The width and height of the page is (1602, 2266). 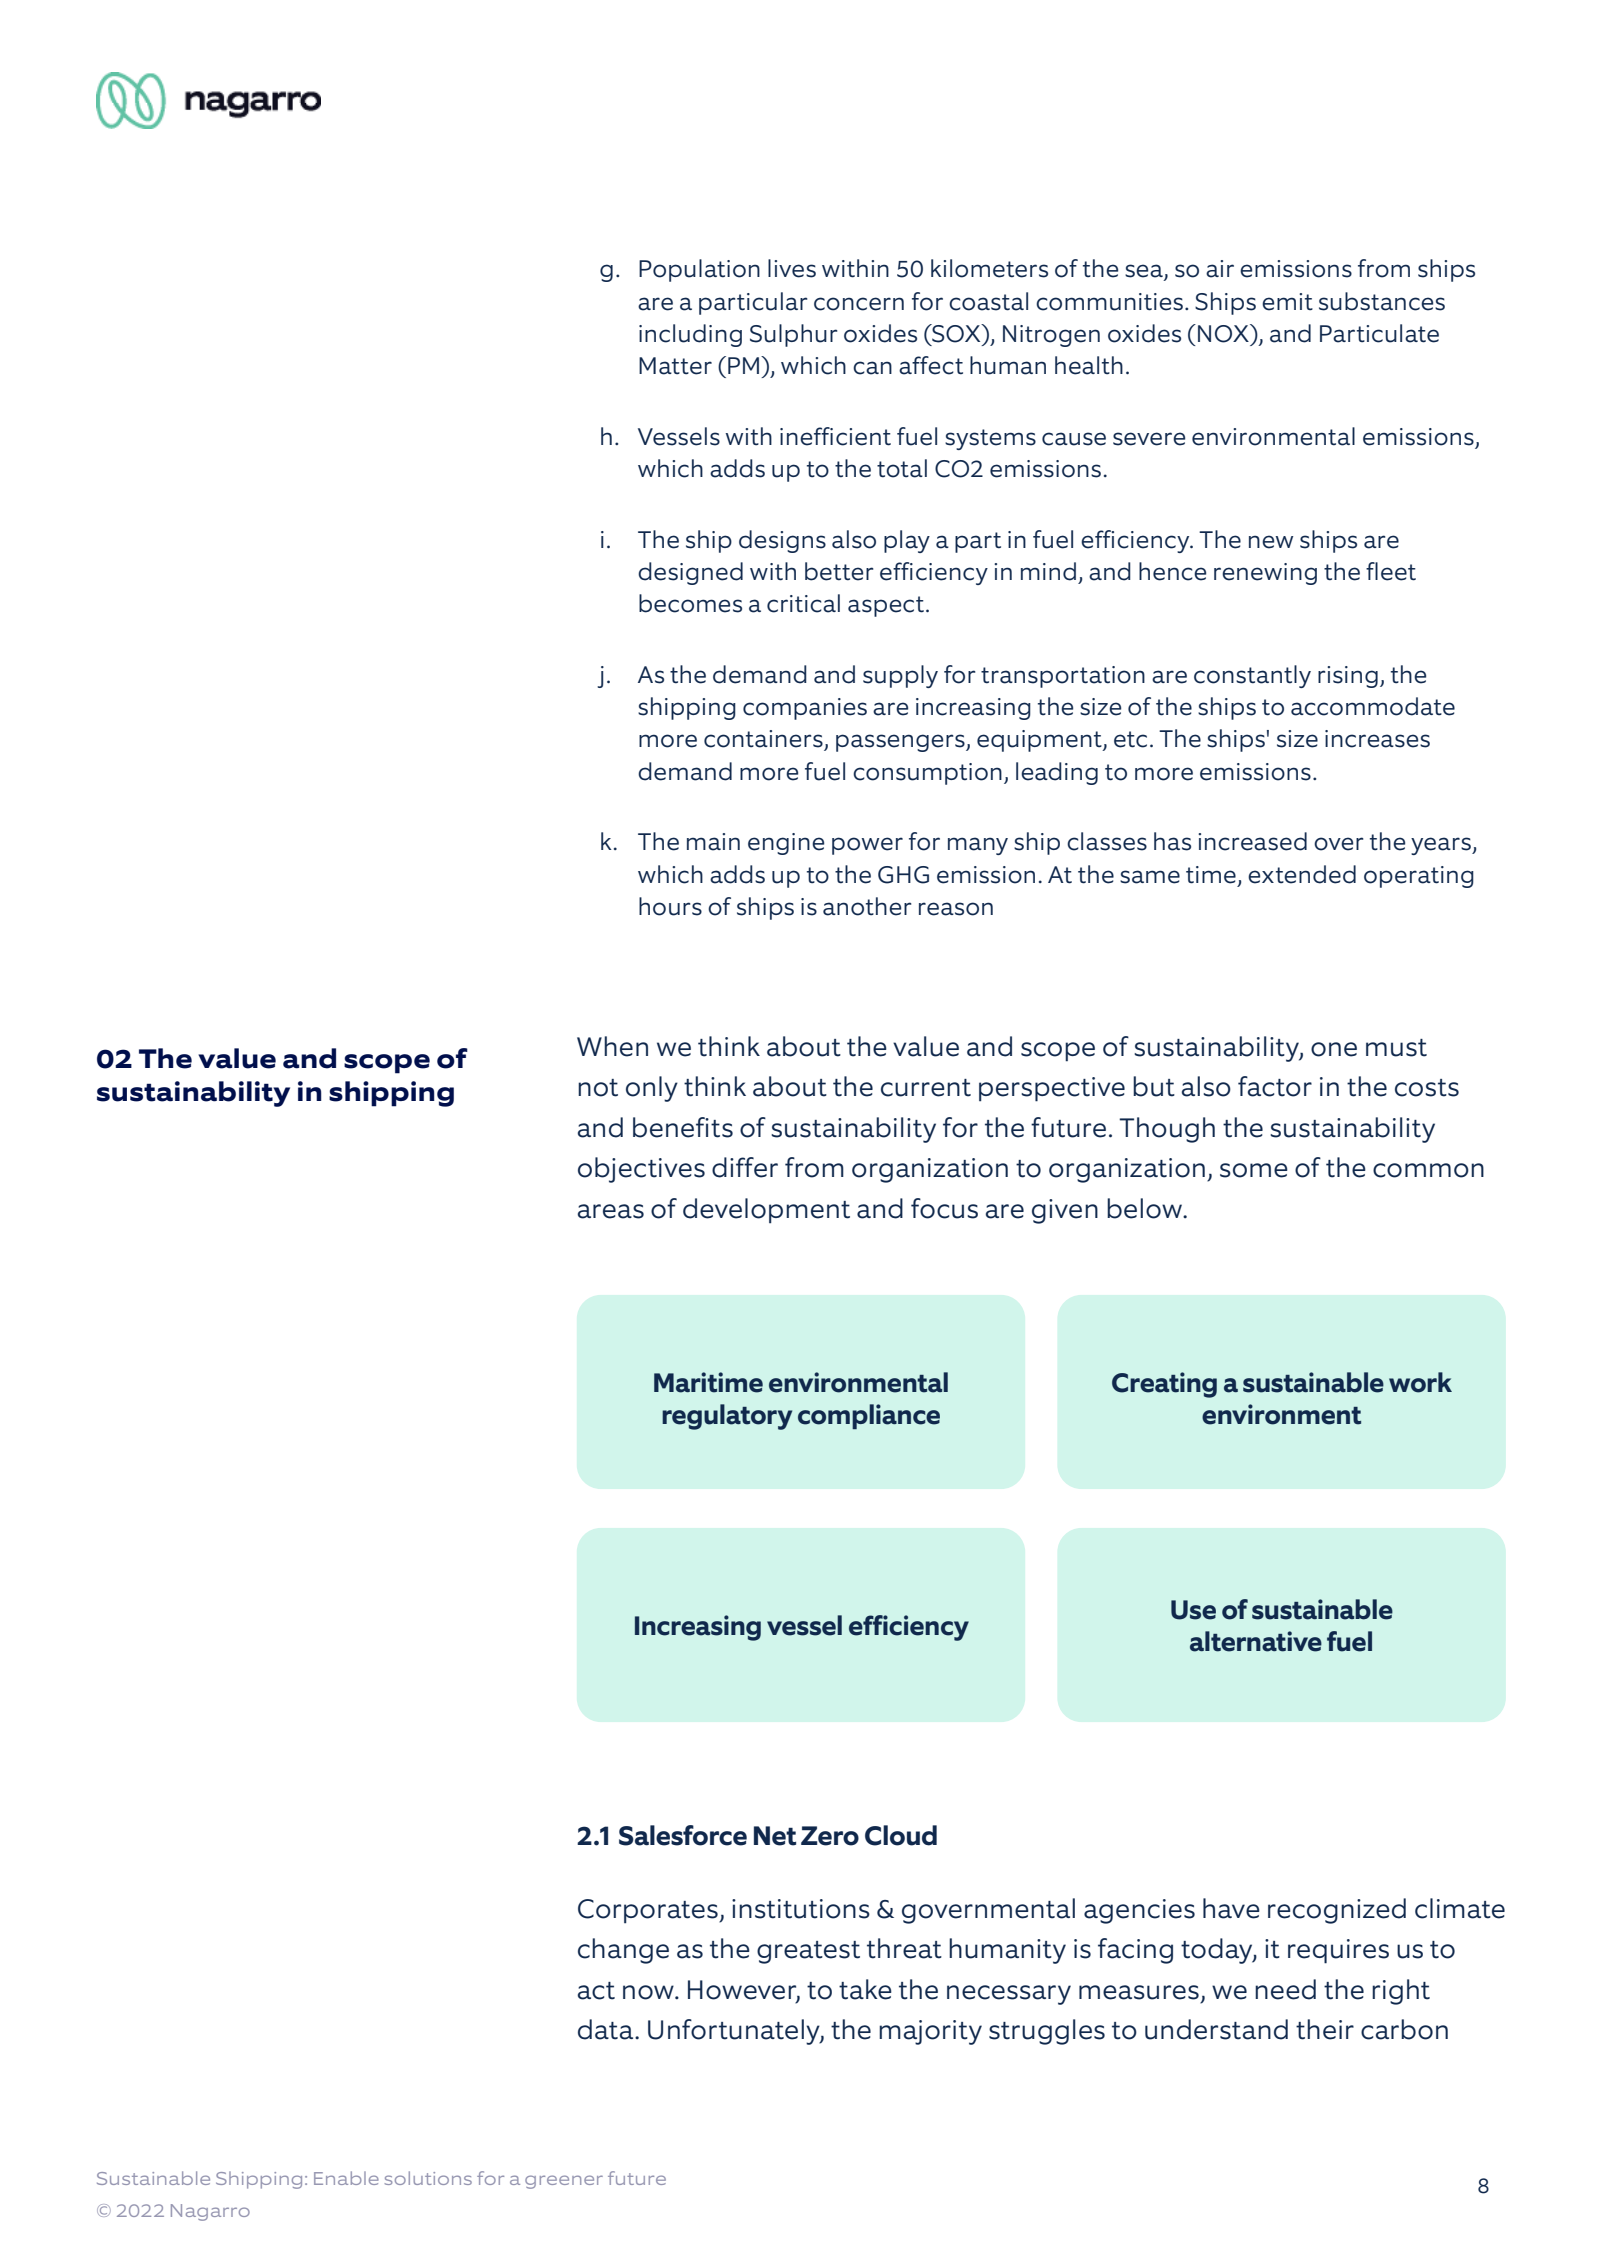 What do you see at coordinates (944, 1208) in the page?
I see `focus` at bounding box center [944, 1208].
